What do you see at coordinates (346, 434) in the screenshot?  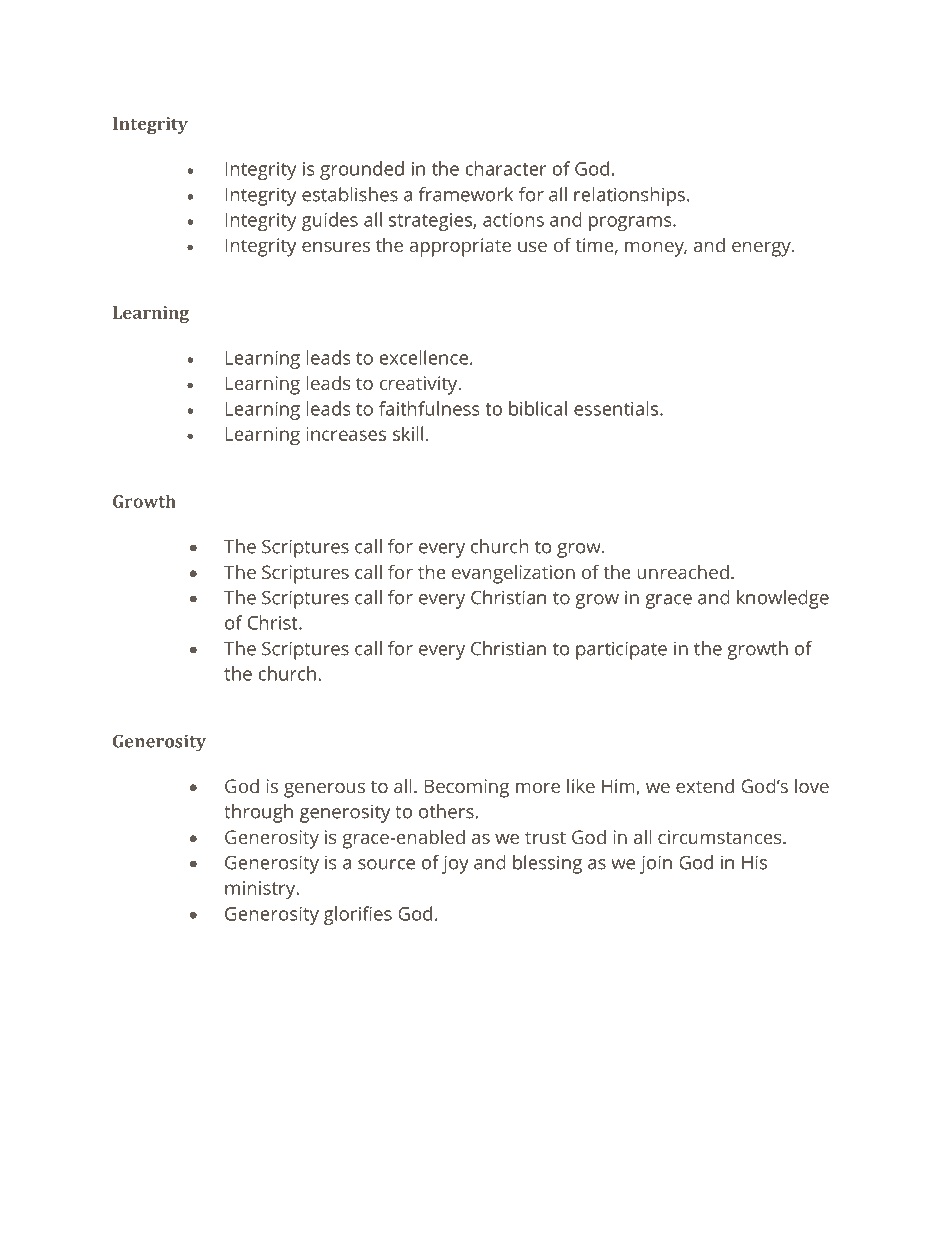 I see `increases` at bounding box center [346, 434].
